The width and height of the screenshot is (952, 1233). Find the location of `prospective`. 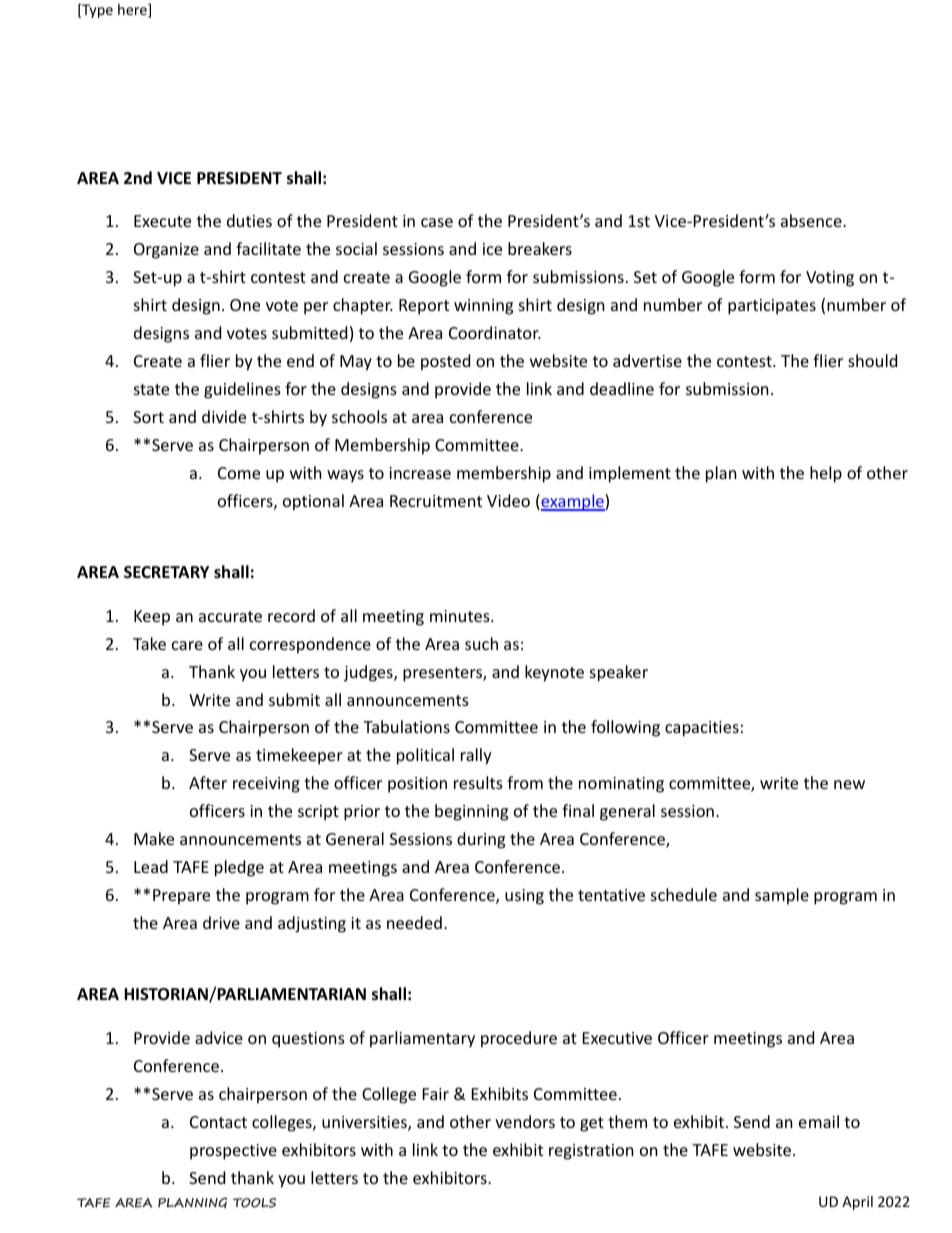

prospective is located at coordinates (233, 1152).
